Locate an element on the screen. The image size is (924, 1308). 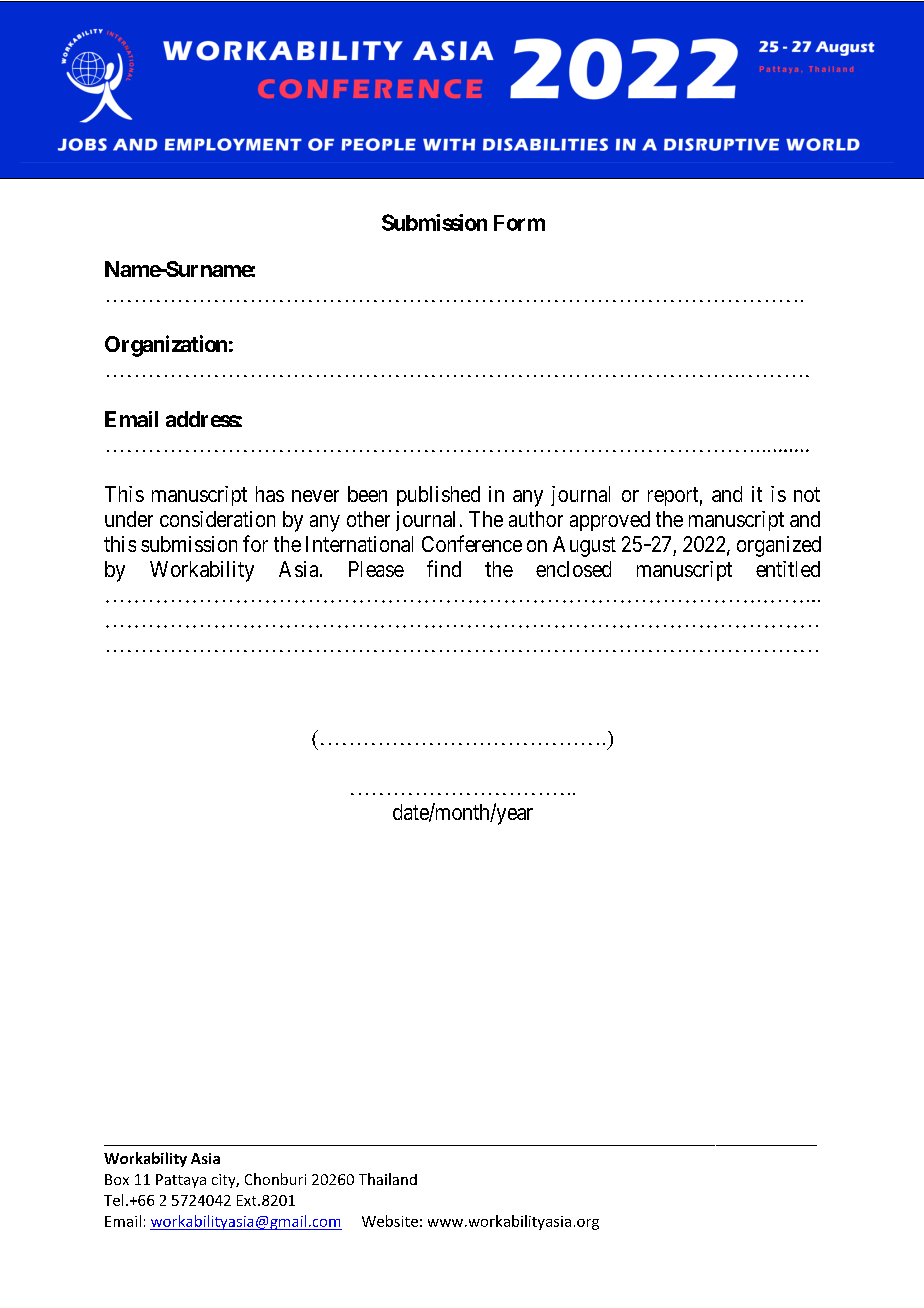
enclosed is located at coordinates (573, 569).
